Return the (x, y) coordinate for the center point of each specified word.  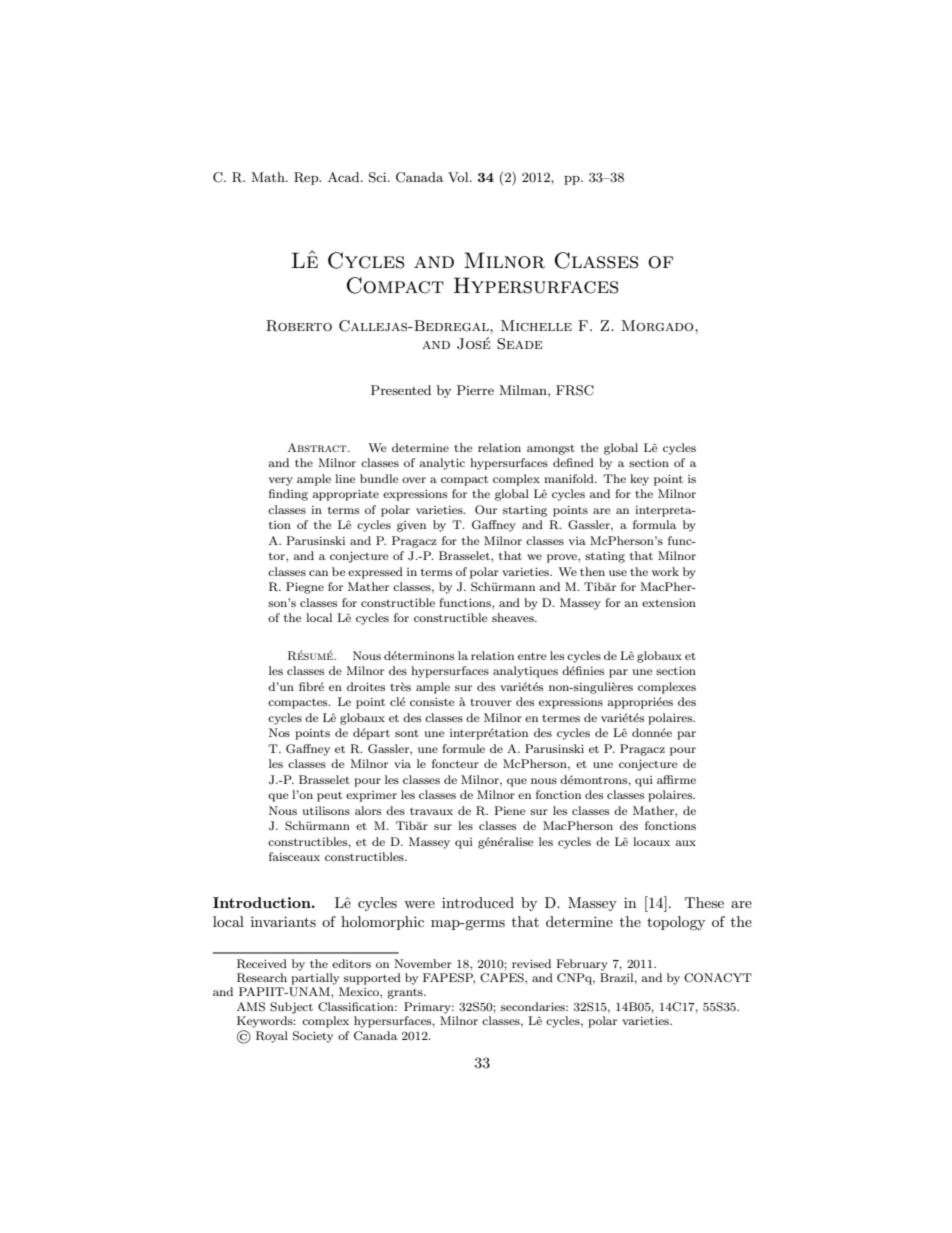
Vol (459, 177)
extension (669, 602)
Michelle (536, 325)
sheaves (514, 617)
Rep (307, 178)
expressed (375, 573)
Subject (291, 1008)
